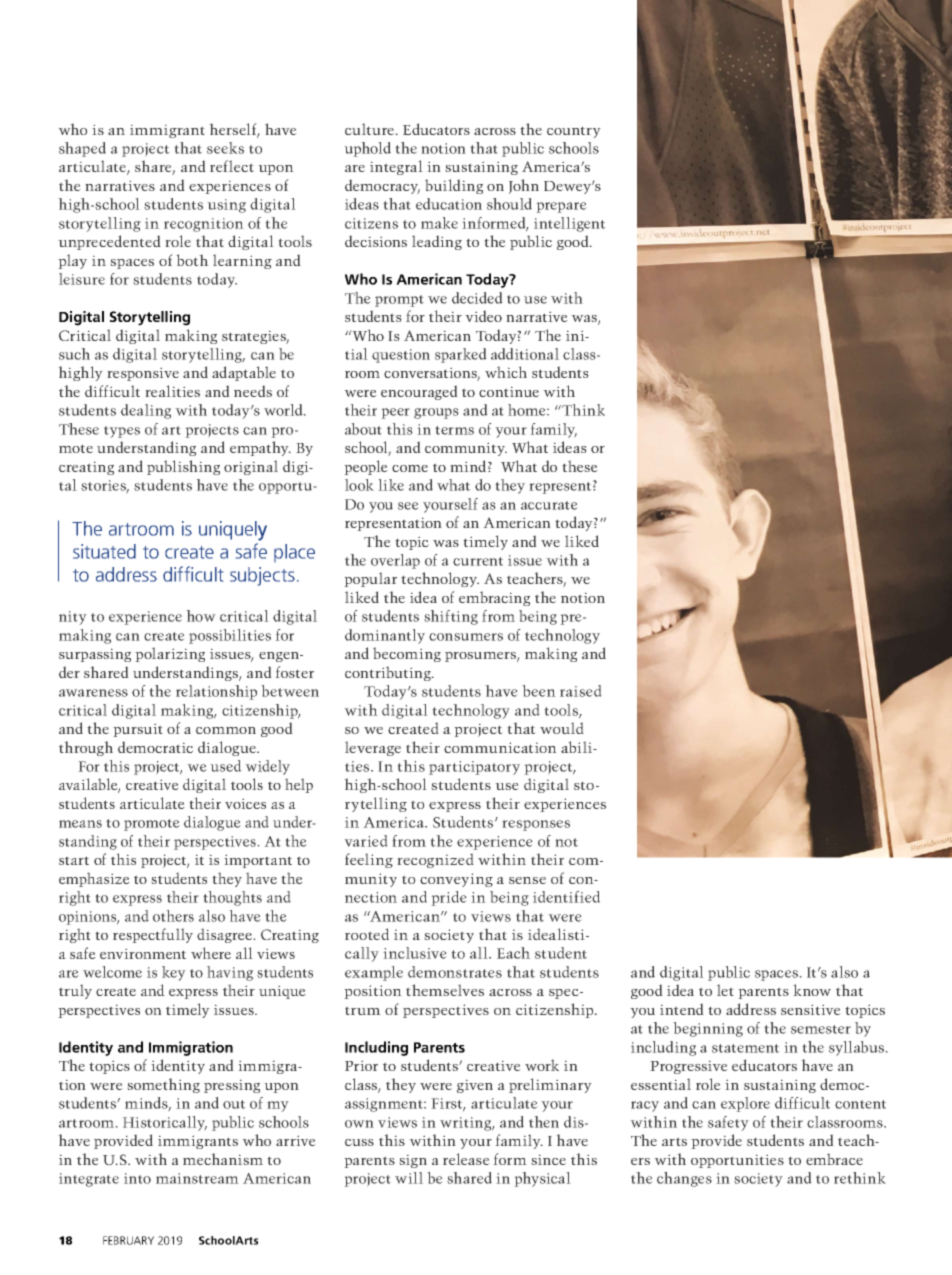 This document has height=1275, width=952. Describe the element at coordinates (684, 1179) in the document. I see `changes` at that location.
